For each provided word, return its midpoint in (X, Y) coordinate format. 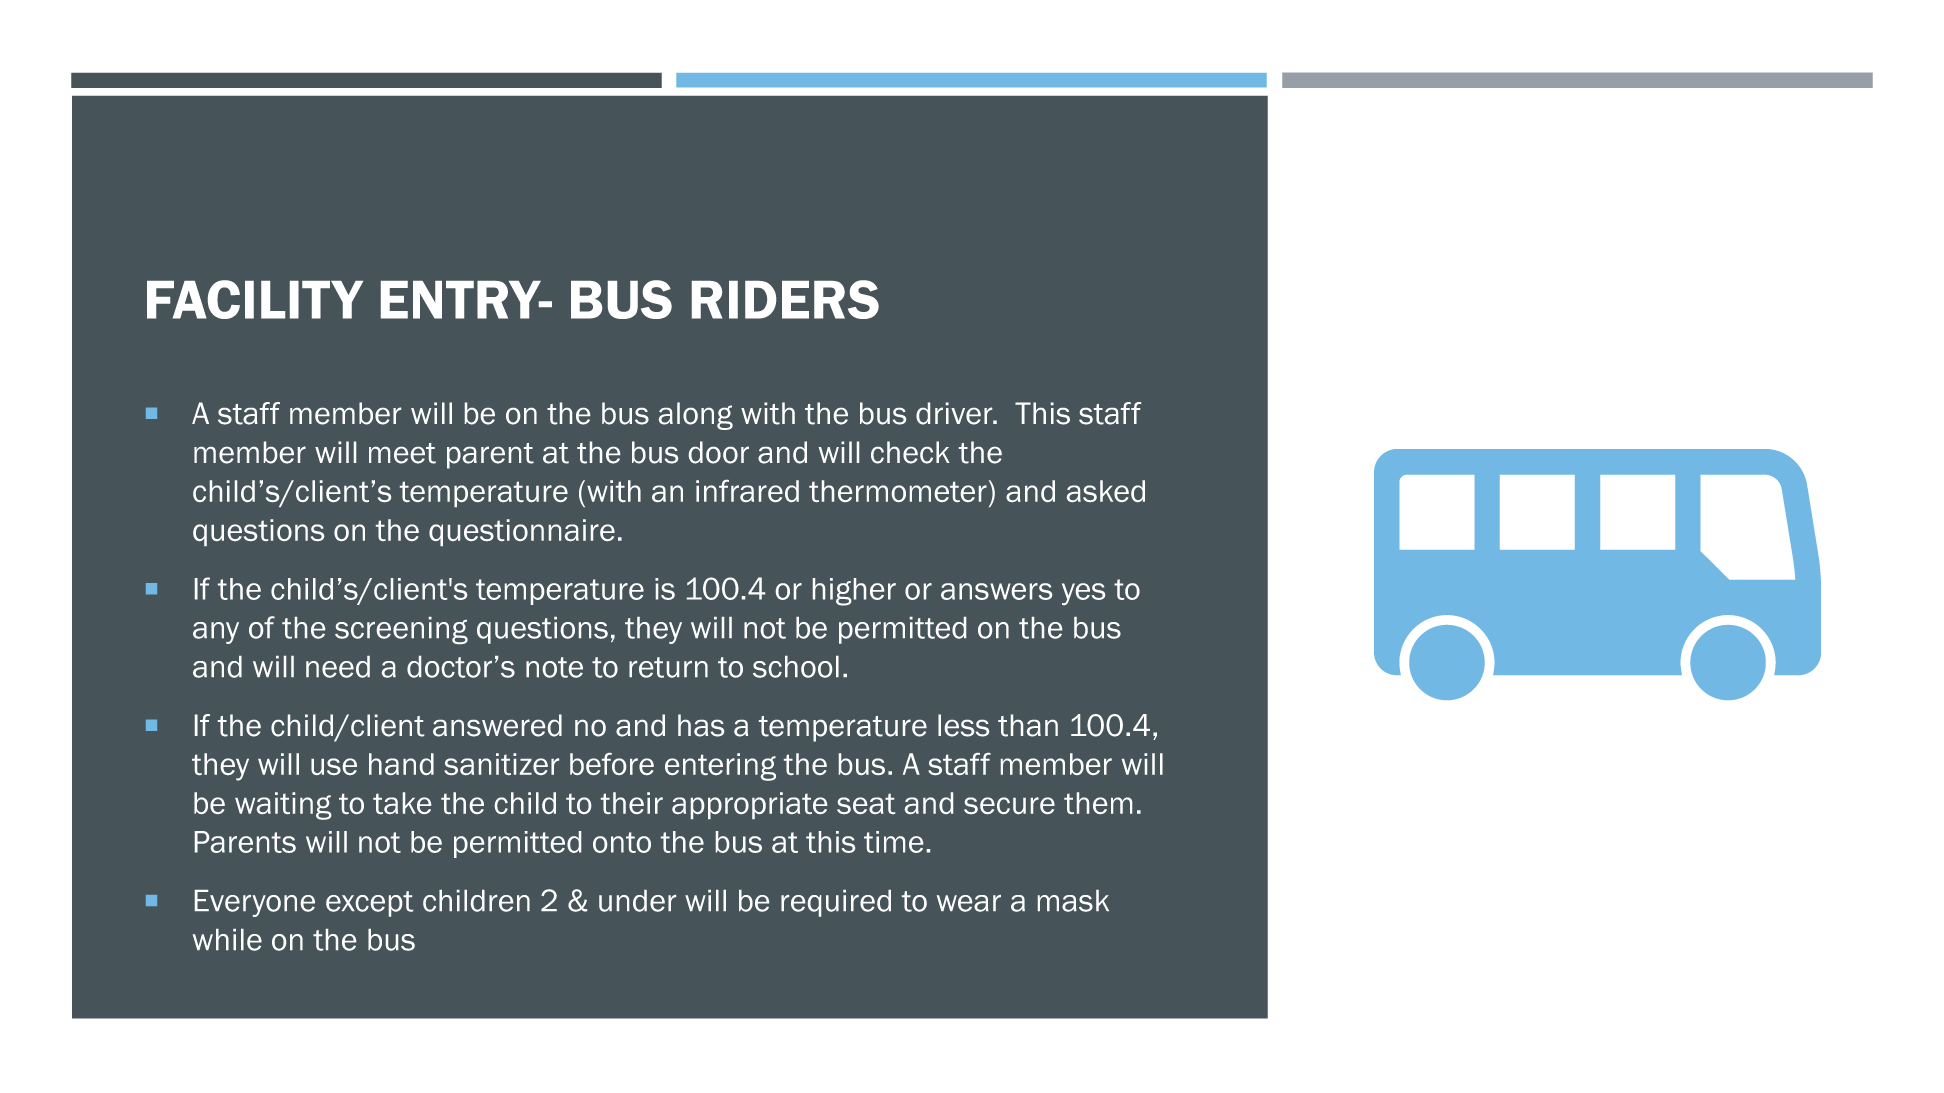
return (668, 667)
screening (401, 630)
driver (955, 413)
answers (996, 591)
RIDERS (785, 299)
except (369, 904)
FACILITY (255, 299)
